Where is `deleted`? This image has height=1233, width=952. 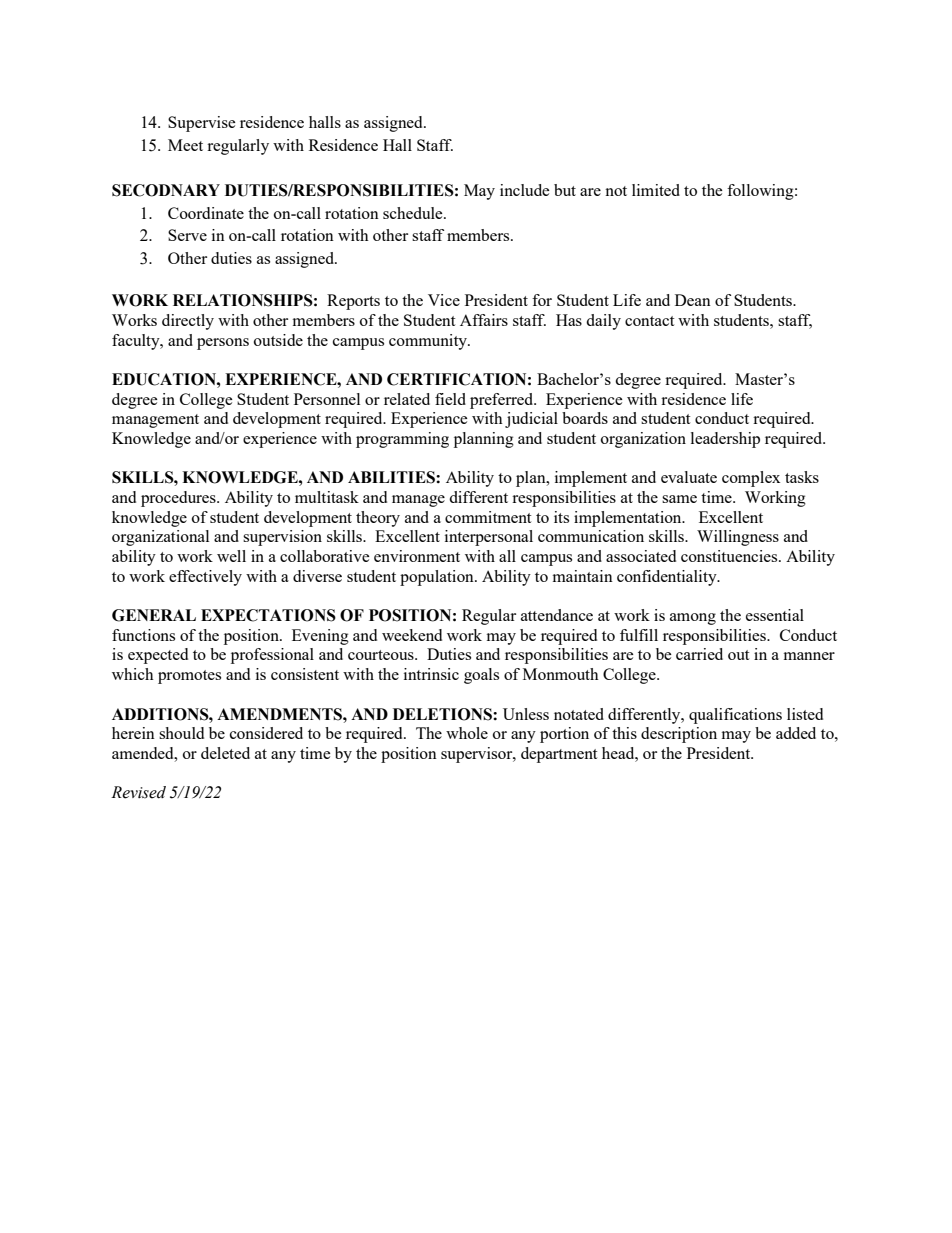 deleted is located at coordinates (225, 753).
